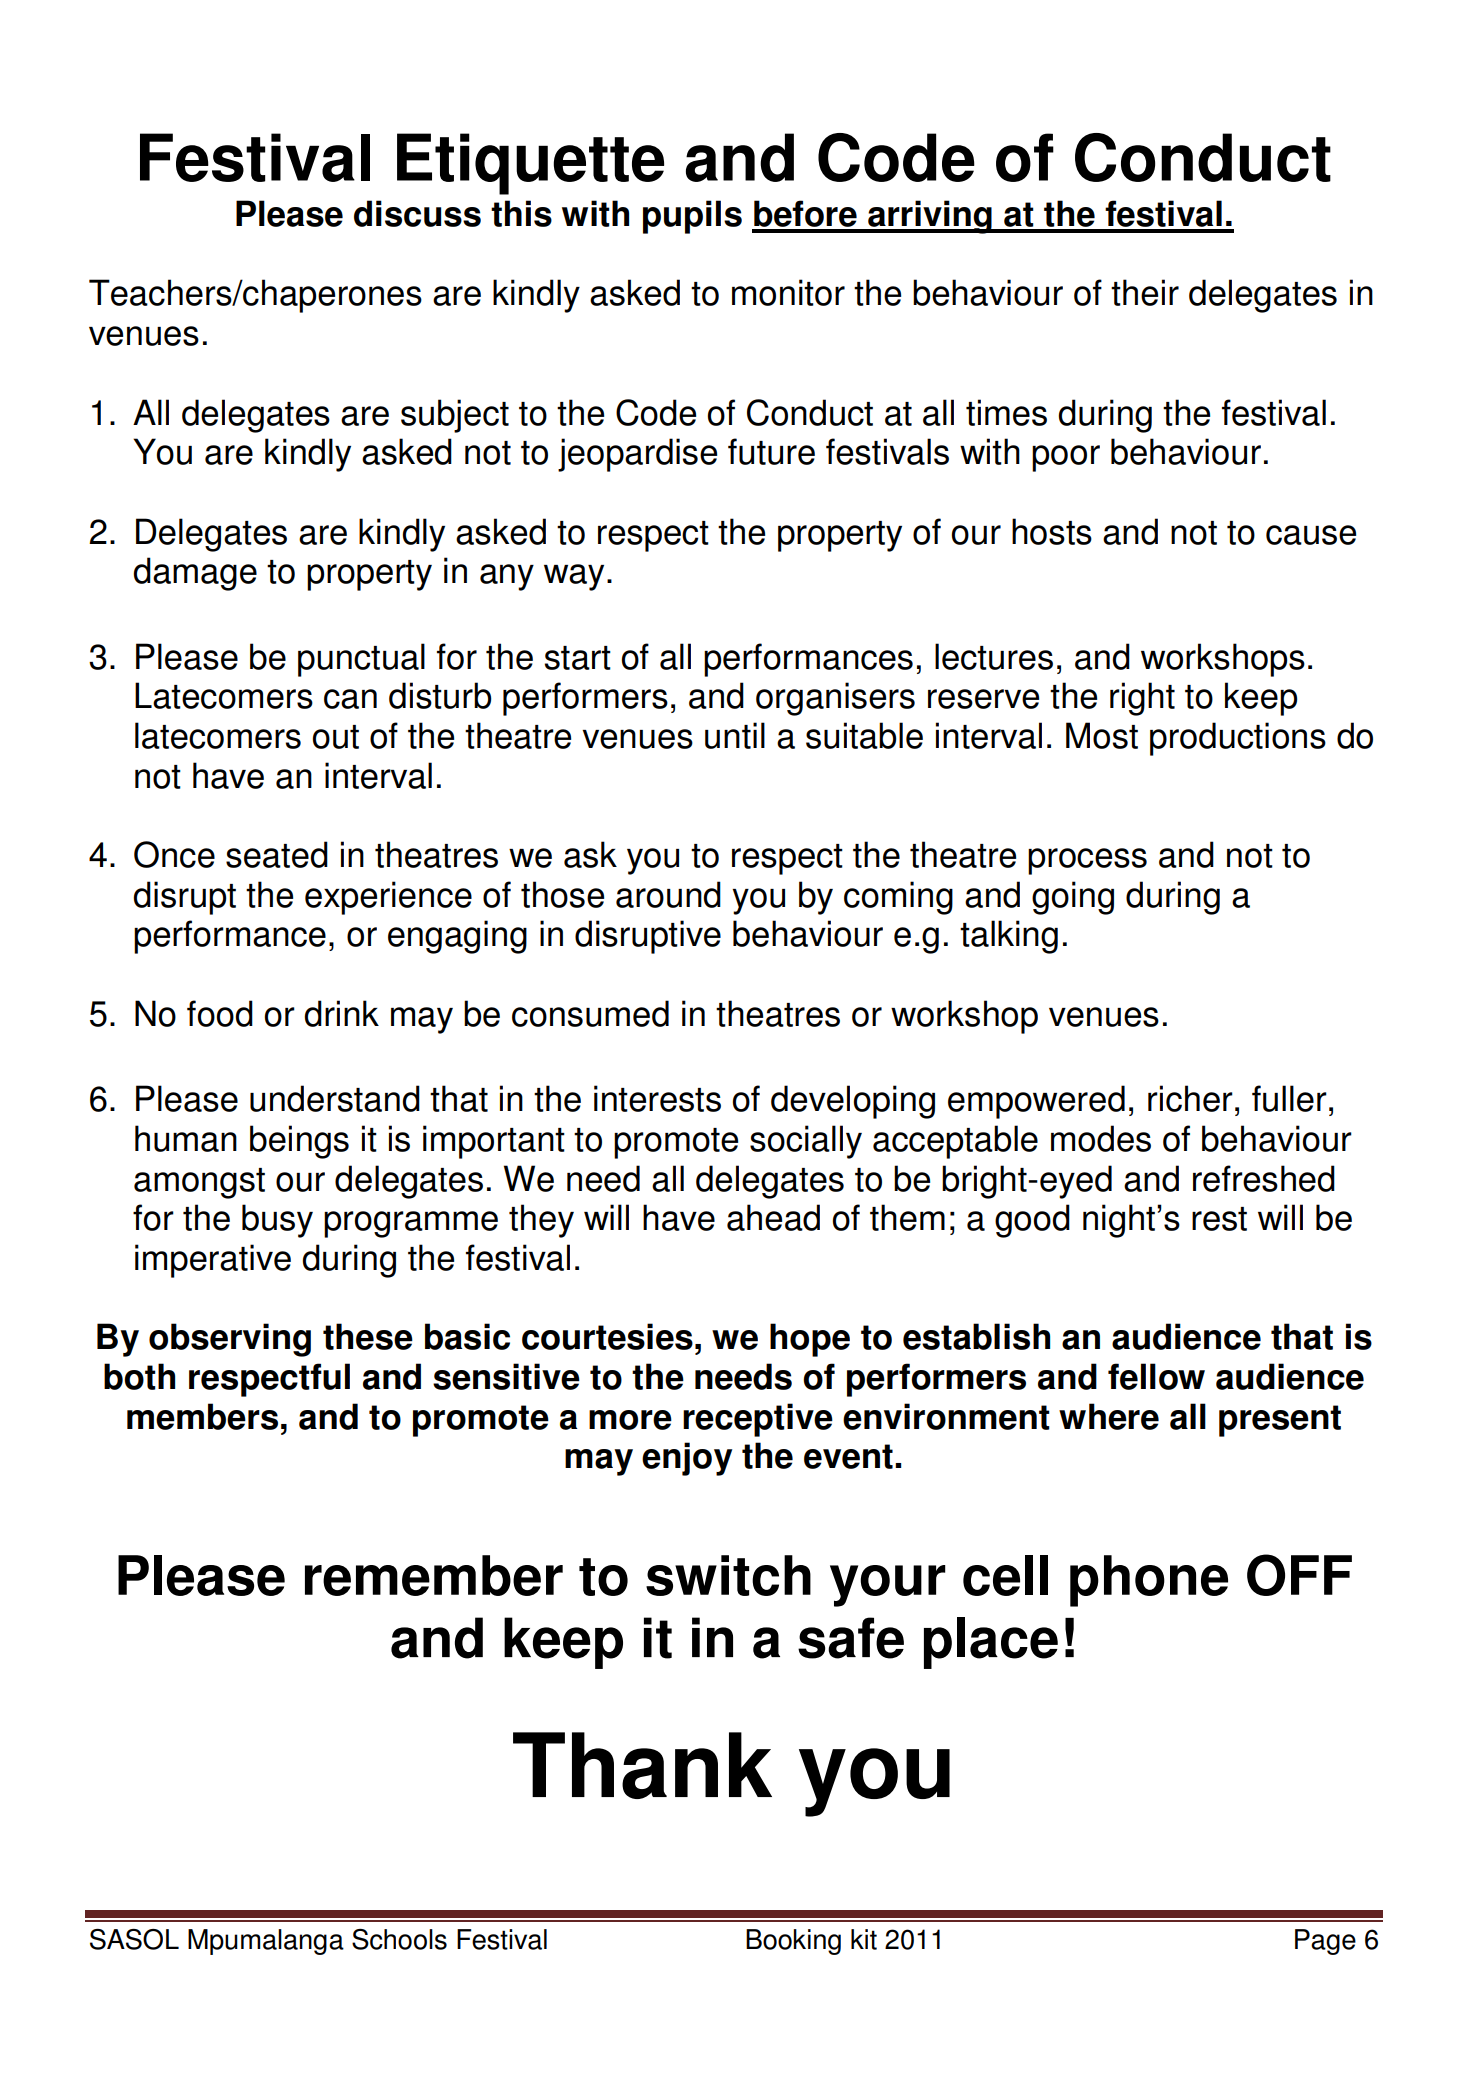  Describe the element at coordinates (1190, 1098) in the image. I see `richer` at that location.
